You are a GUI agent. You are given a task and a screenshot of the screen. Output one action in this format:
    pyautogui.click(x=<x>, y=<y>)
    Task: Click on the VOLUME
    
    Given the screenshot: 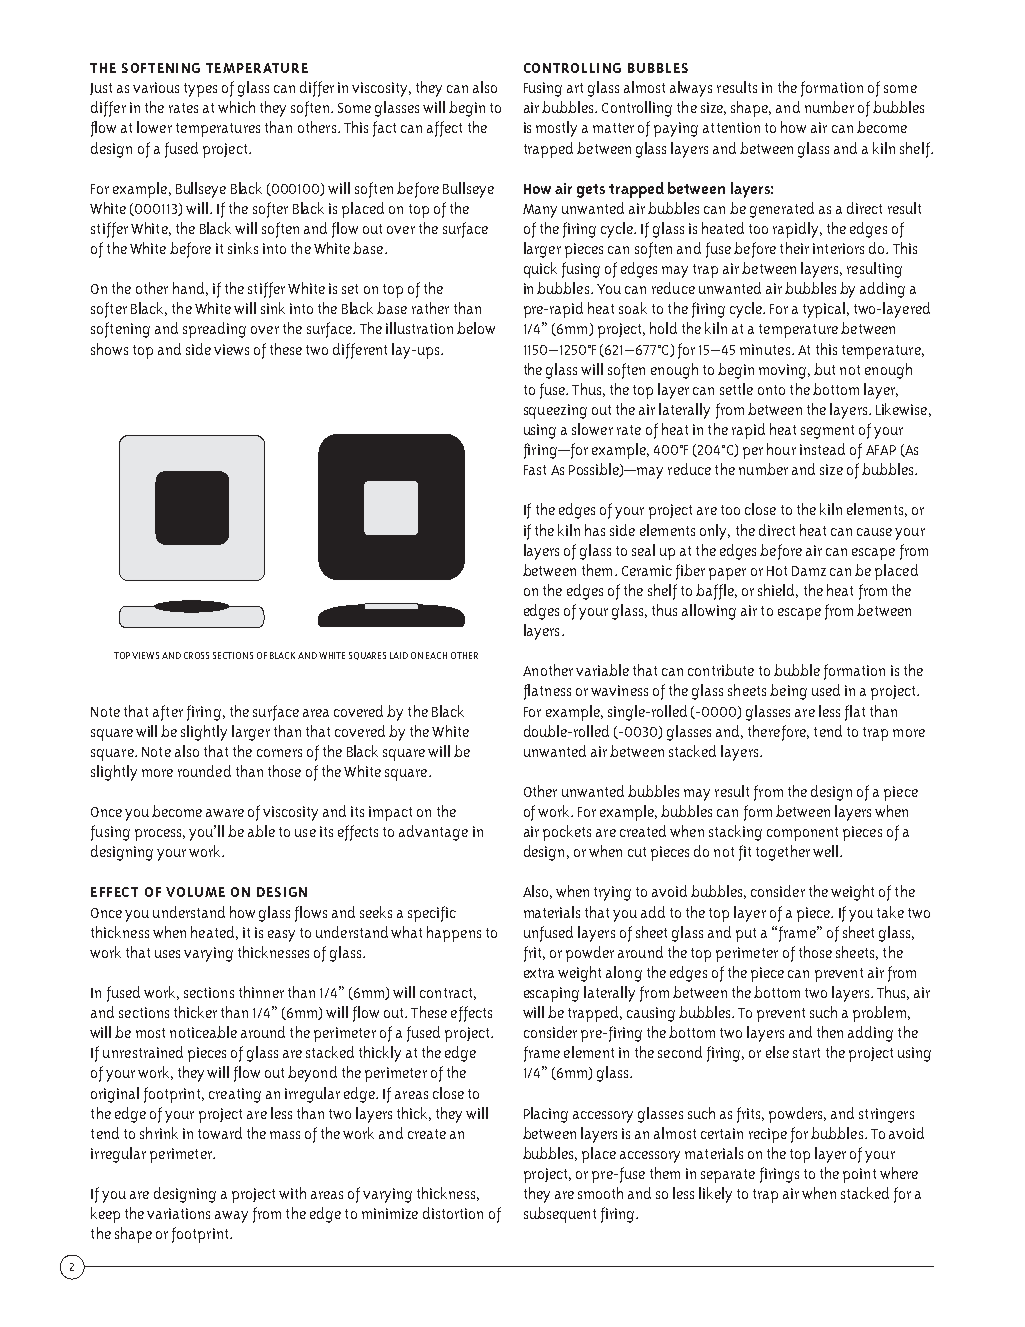 What is the action you would take?
    pyautogui.click(x=195, y=892)
